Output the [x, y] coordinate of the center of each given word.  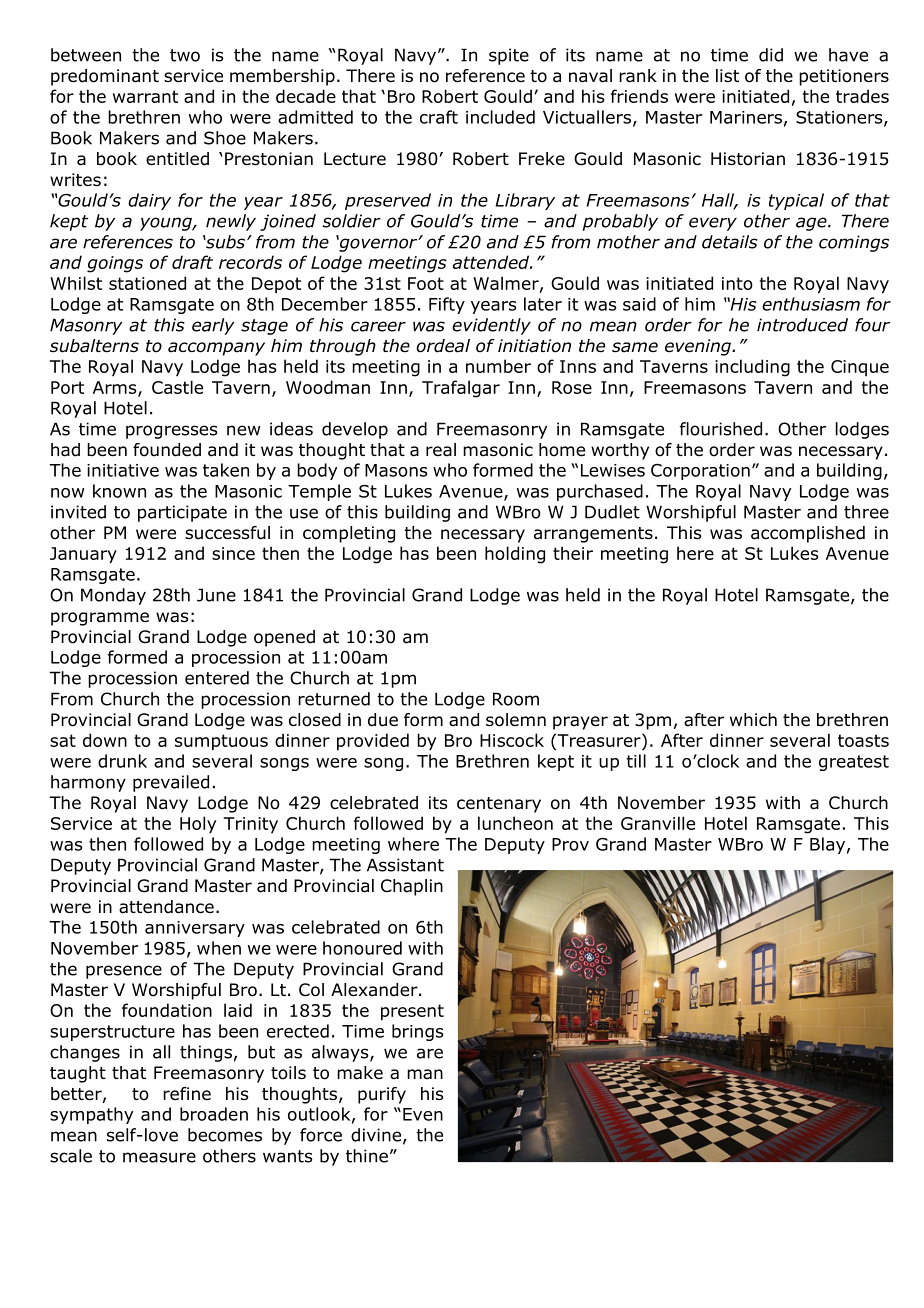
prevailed [171, 783]
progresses [172, 432]
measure [159, 1157]
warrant [145, 96]
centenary [499, 805]
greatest [854, 763]
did [771, 55]
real [441, 450]
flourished [721, 429]
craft [439, 117]
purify [382, 1095]
